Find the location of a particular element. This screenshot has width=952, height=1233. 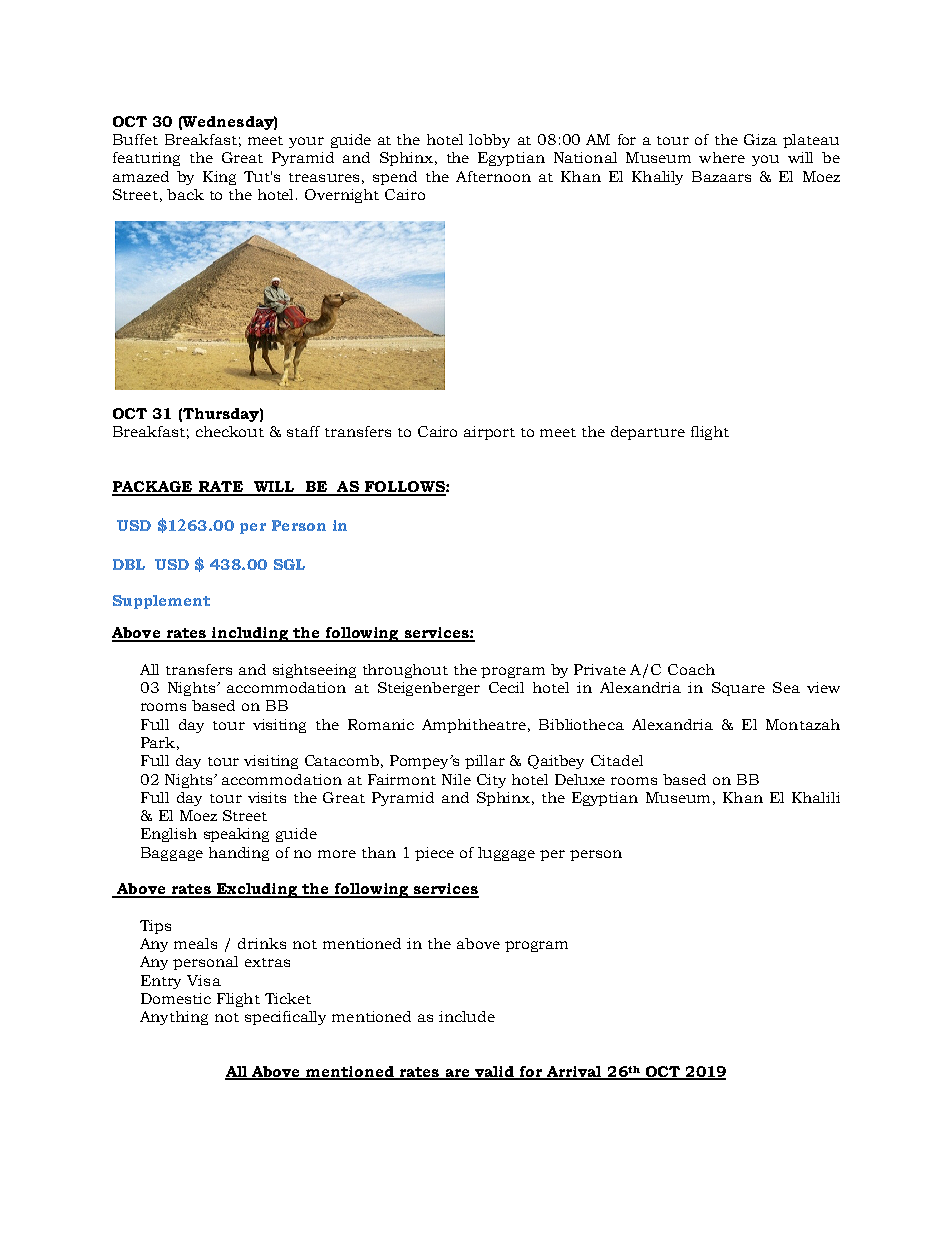

Coach is located at coordinates (691, 669).
